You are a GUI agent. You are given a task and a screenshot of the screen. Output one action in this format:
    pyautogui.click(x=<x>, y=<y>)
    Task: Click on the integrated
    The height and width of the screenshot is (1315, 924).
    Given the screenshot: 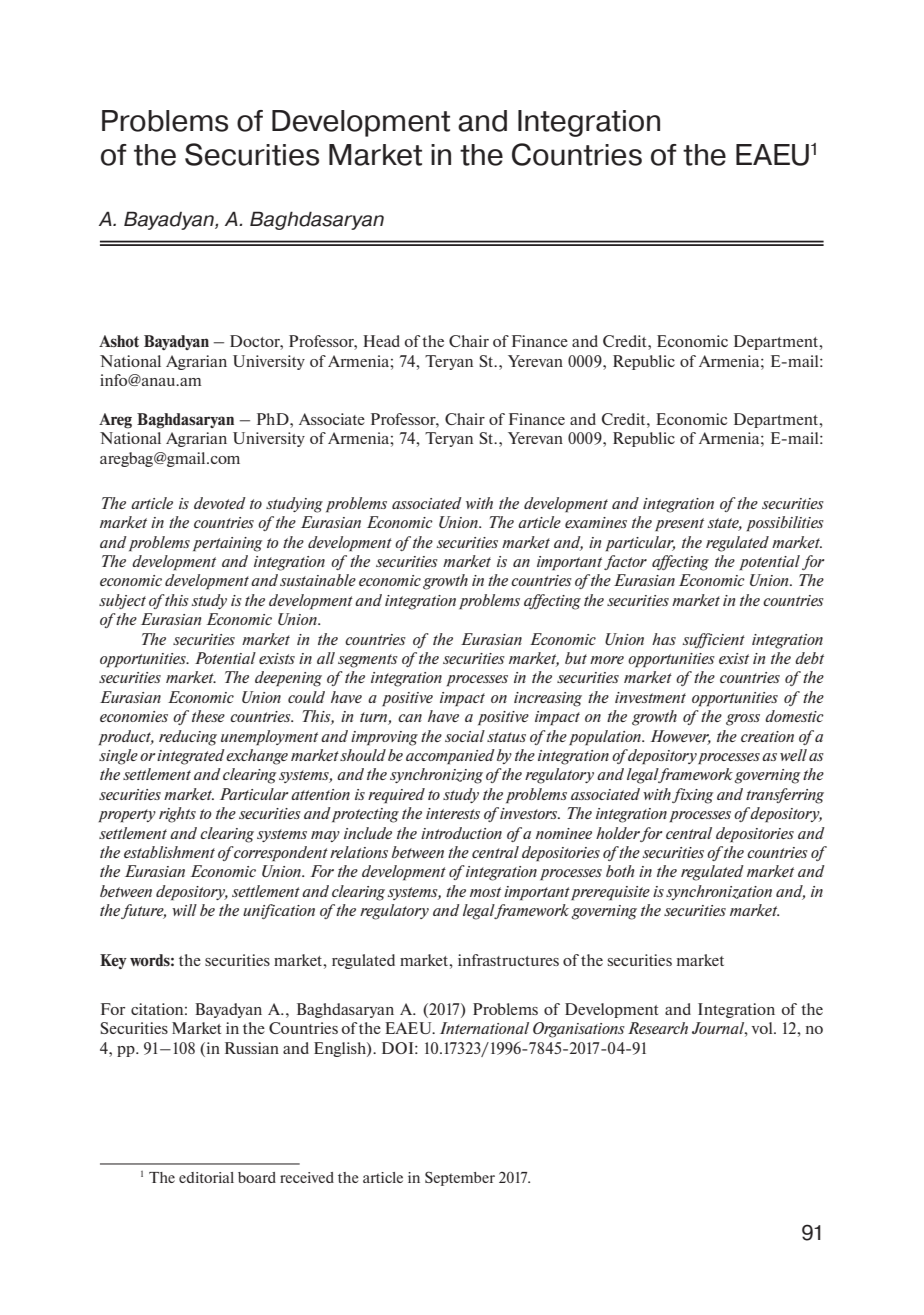 What is the action you would take?
    pyautogui.click(x=191, y=757)
